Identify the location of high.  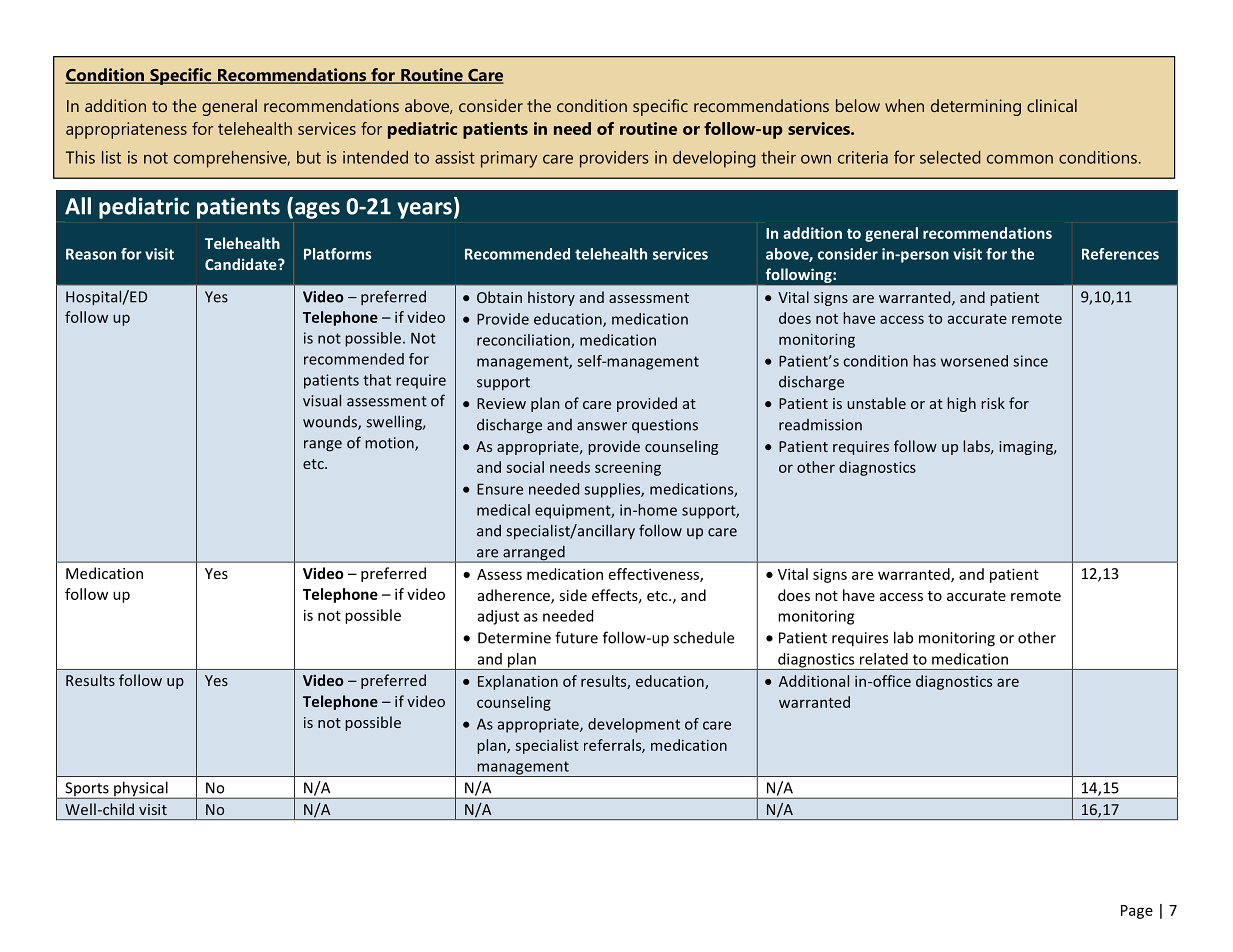
(961, 404).
